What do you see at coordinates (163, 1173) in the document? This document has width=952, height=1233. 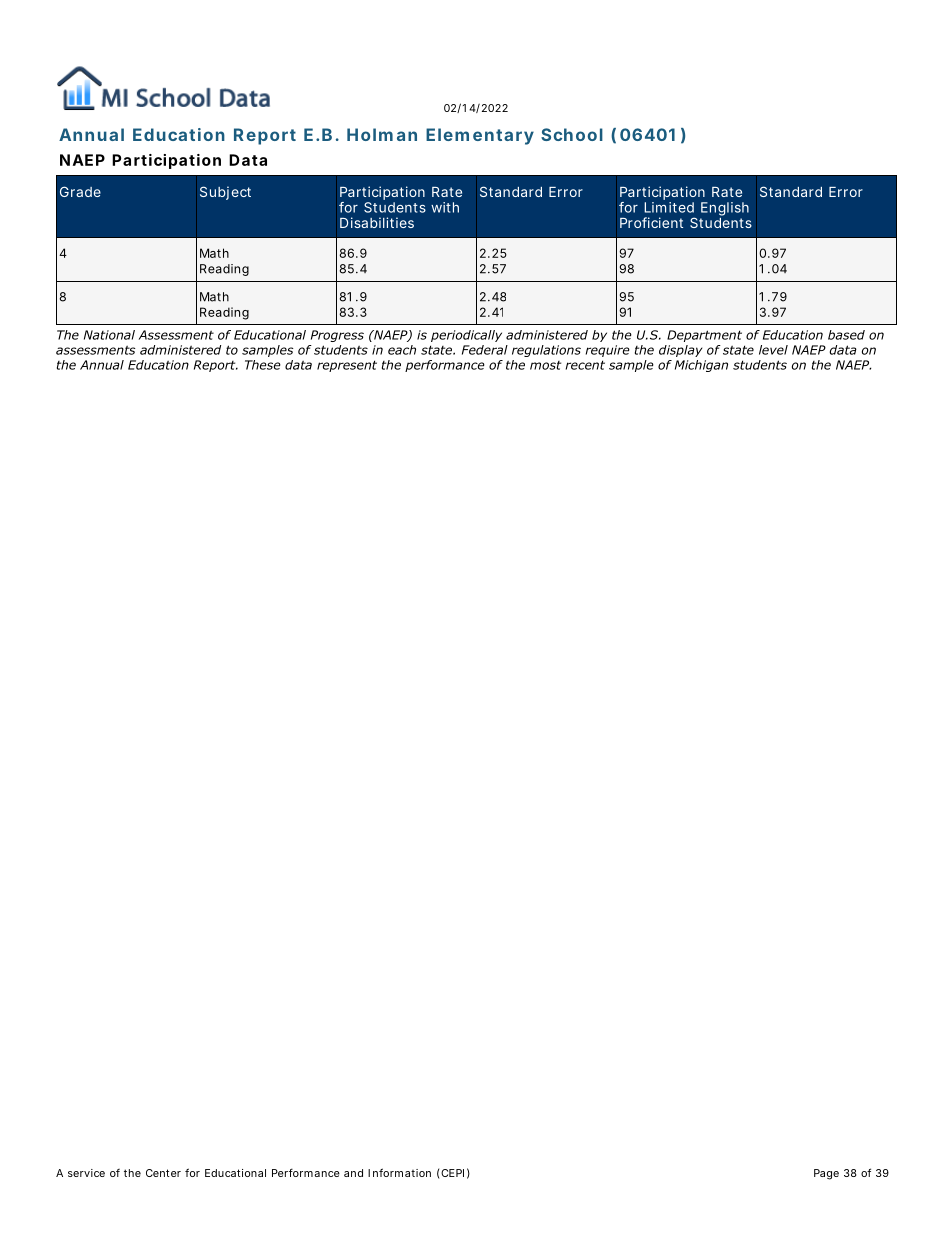 I see `Center` at bounding box center [163, 1173].
